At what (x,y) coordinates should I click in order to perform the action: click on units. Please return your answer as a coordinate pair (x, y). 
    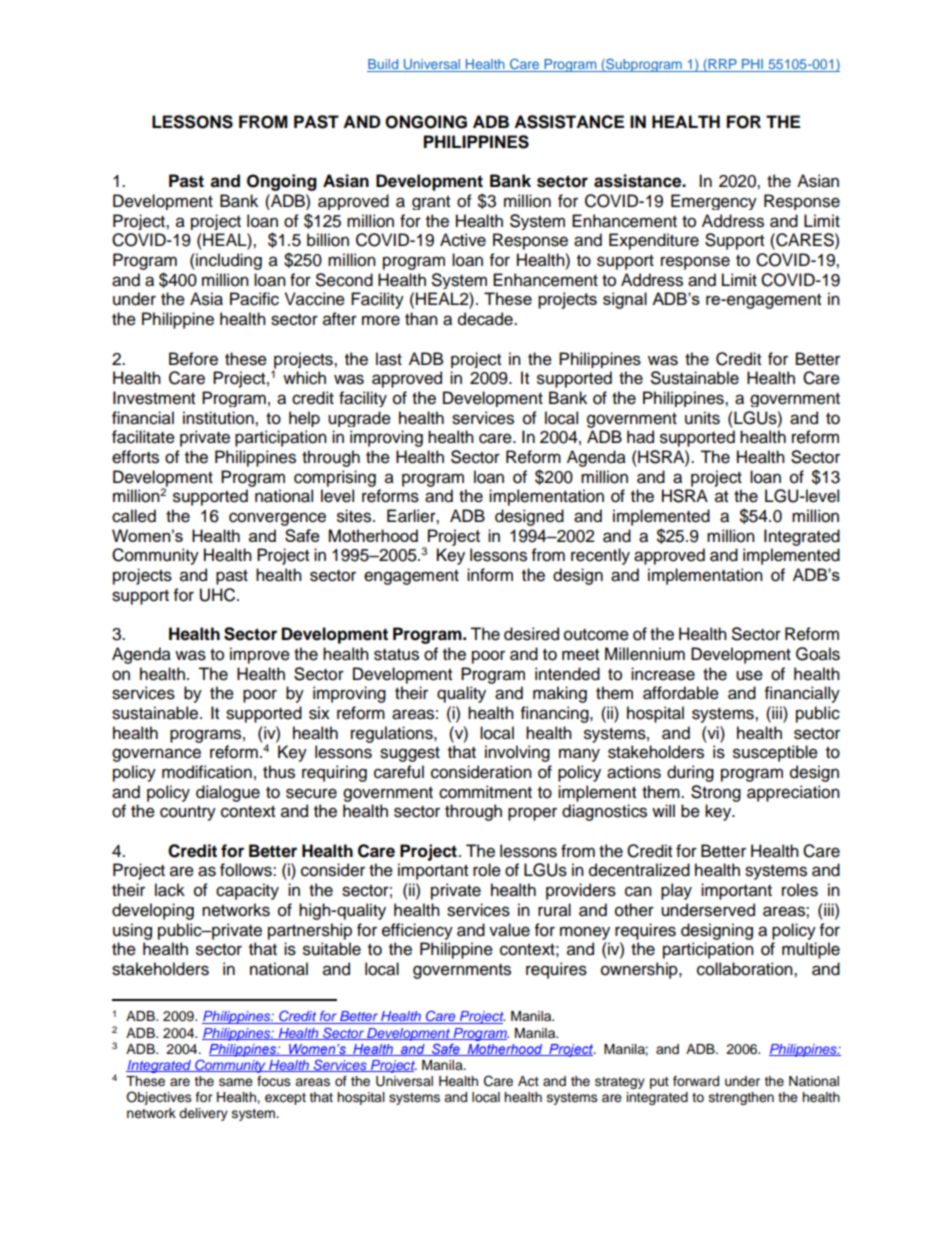
    Looking at the image, I should click on (702, 418).
